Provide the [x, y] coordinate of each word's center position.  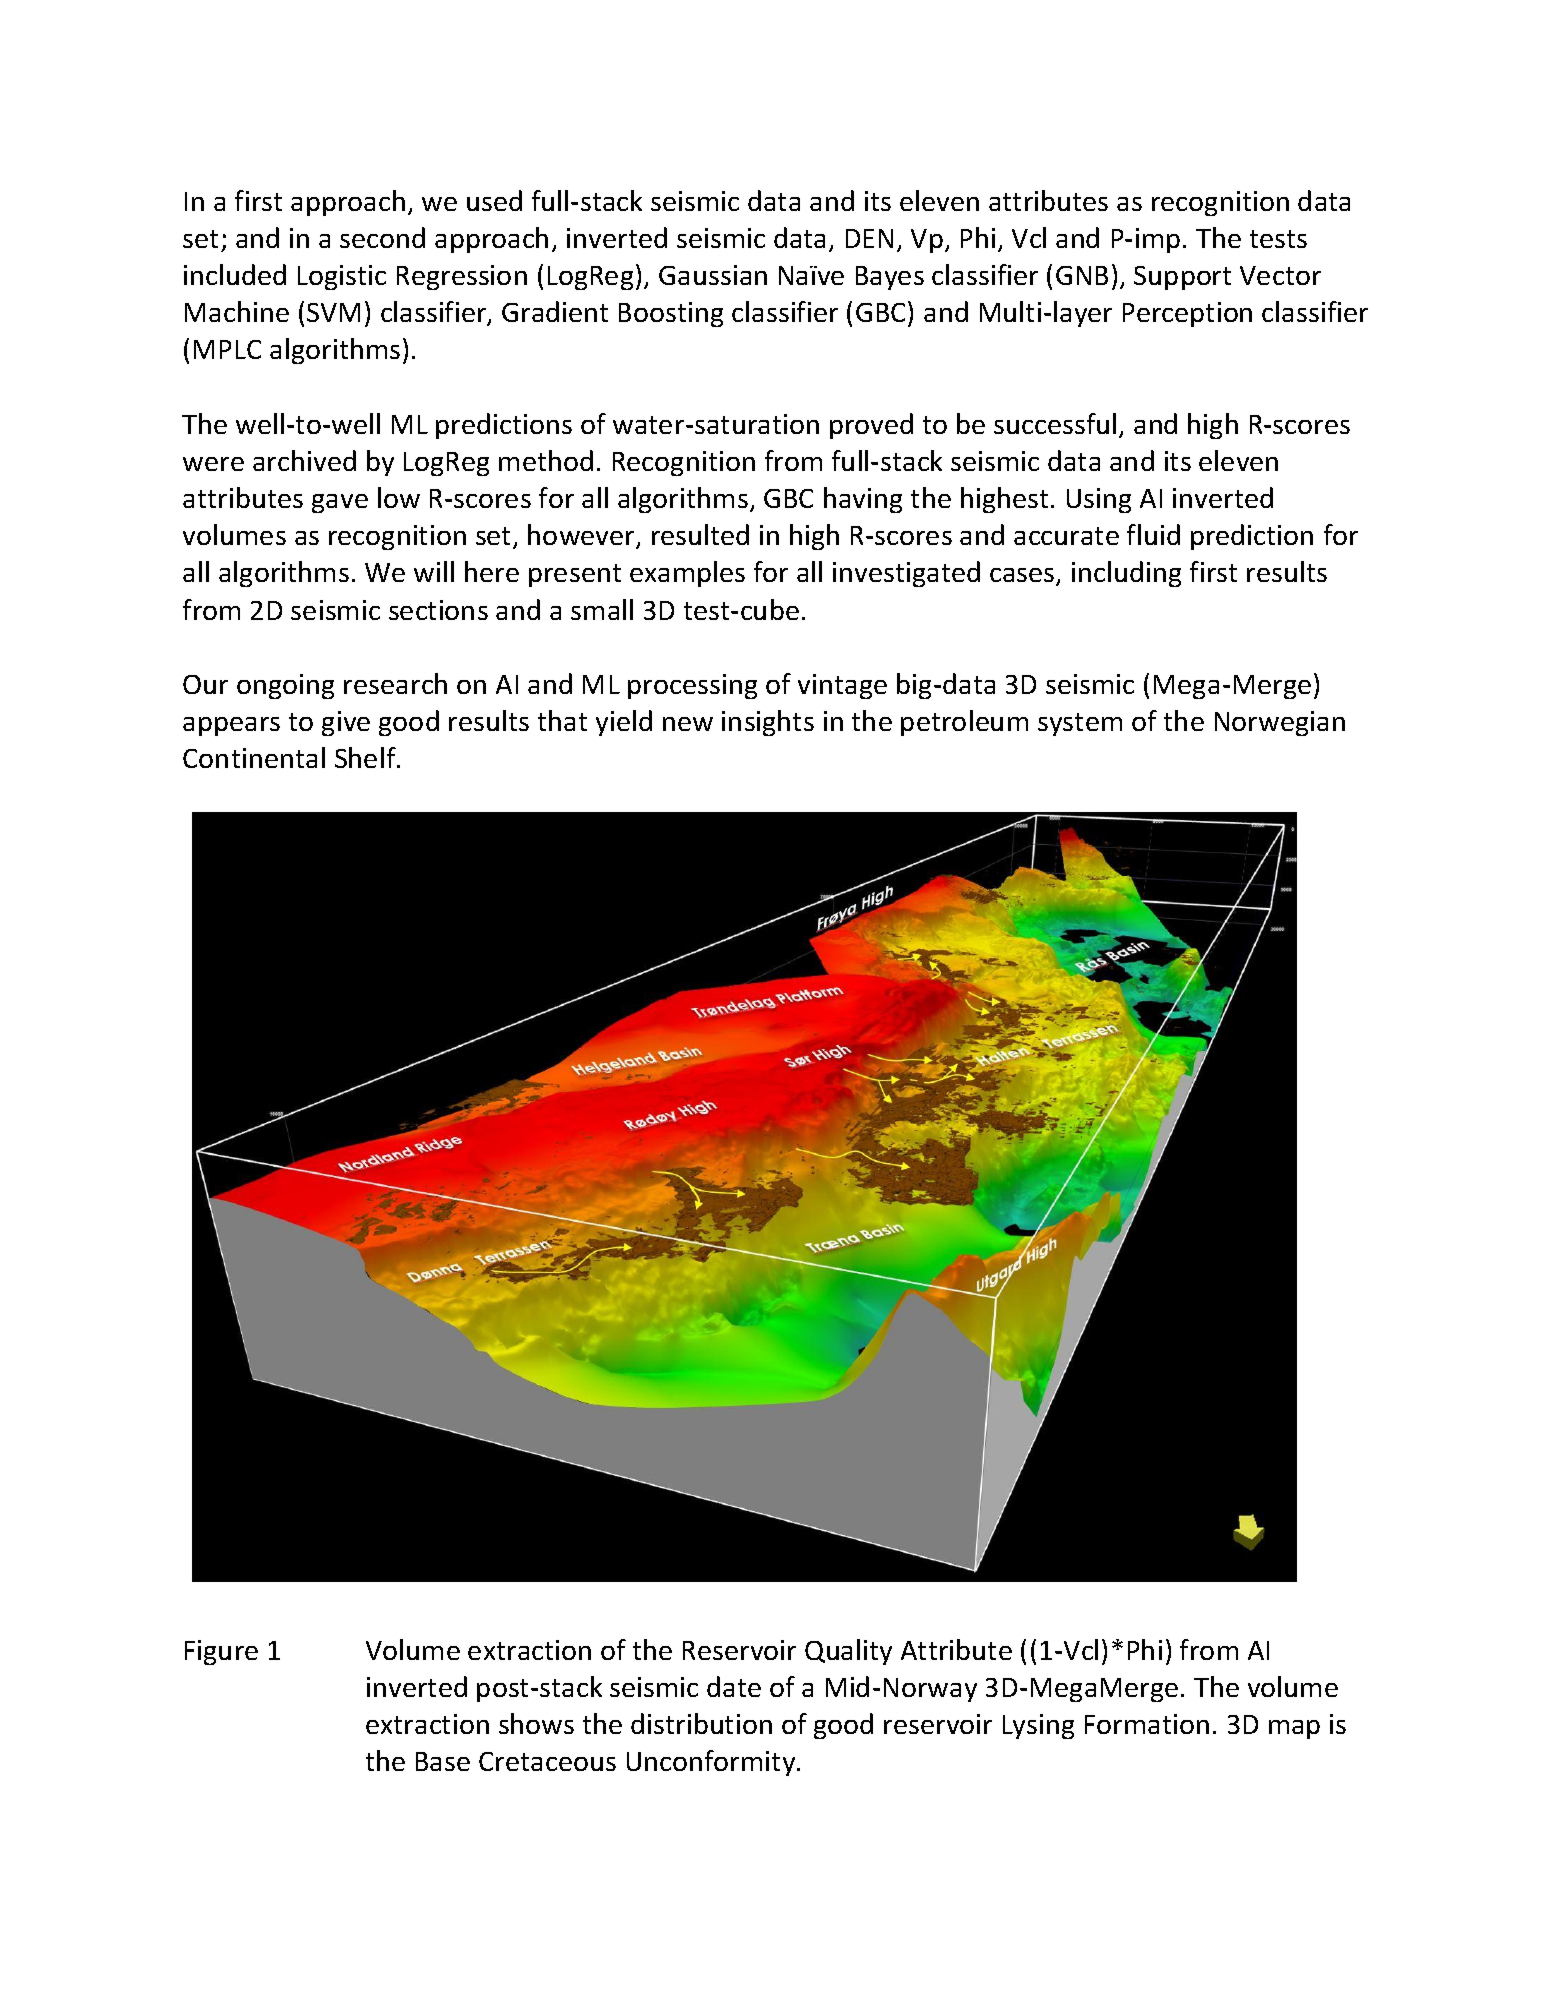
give [346, 723]
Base [443, 1761]
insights [768, 723]
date [734, 1686]
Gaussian [713, 275]
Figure [221, 1652]
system [1080, 724]
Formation [1147, 1724]
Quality [848, 1652]
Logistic [342, 277]
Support [1182, 278]
